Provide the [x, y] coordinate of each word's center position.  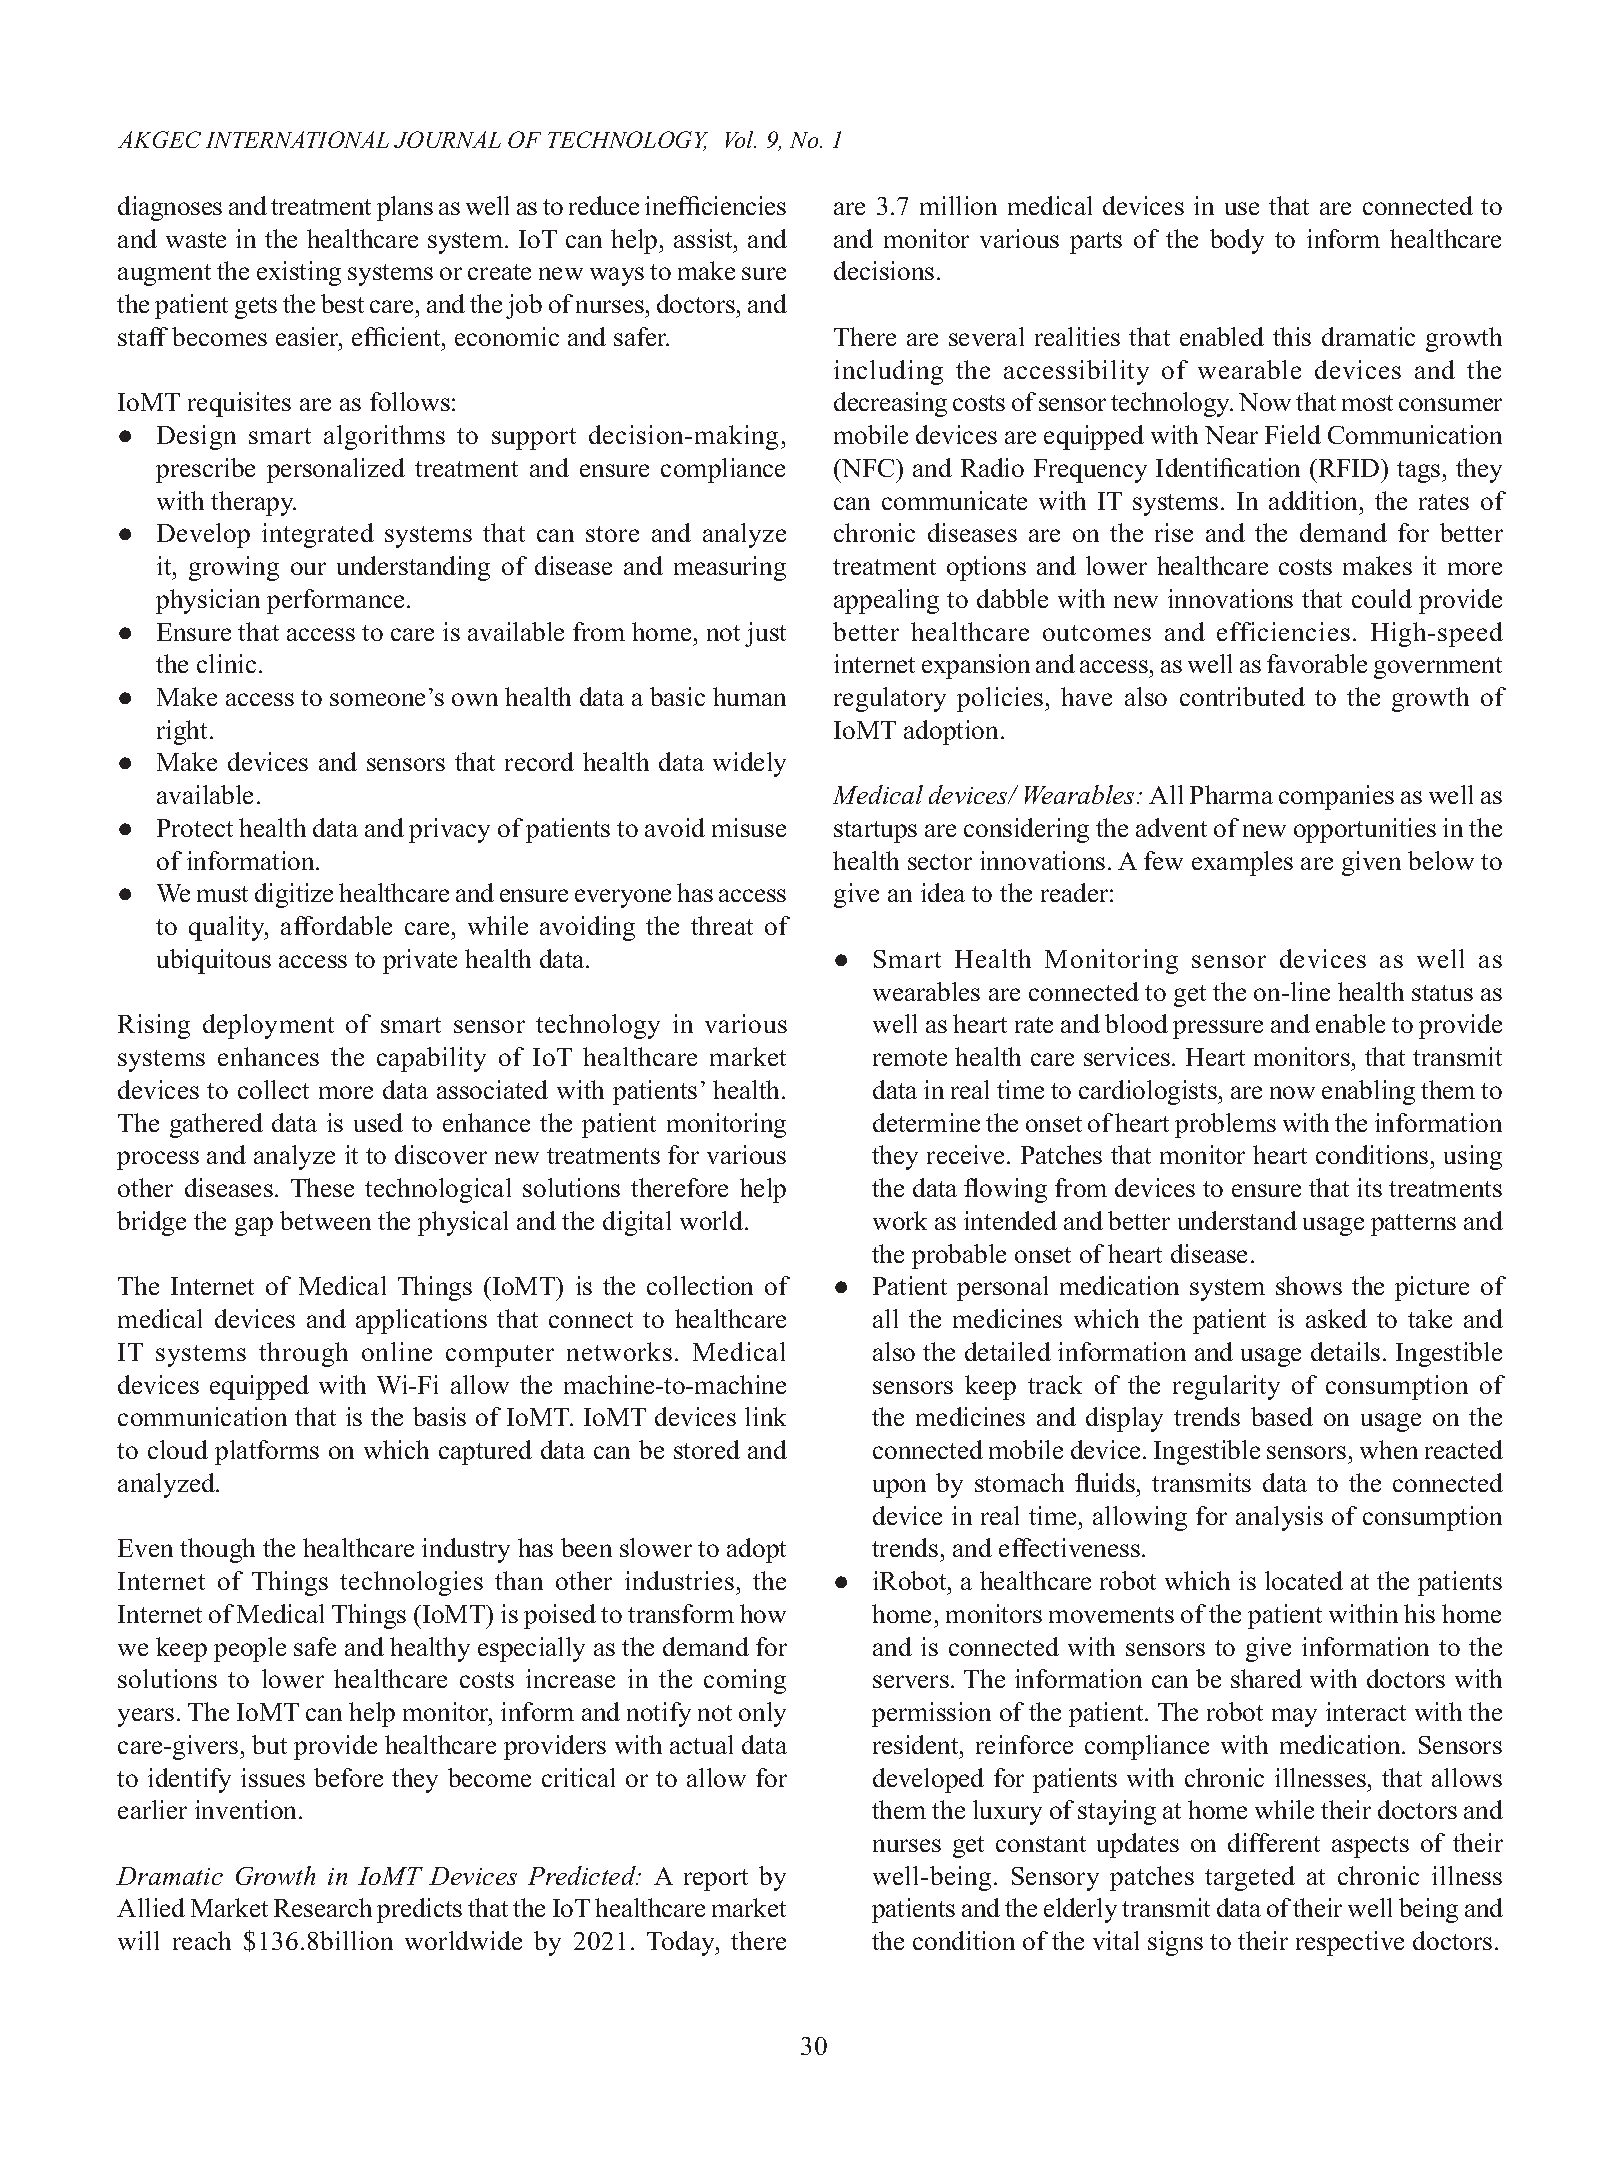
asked [1336, 1318]
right [184, 732]
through [303, 1354]
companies [1336, 797]
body [1237, 241]
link [765, 1416]
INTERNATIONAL [297, 139]
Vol [741, 139]
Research [323, 1907]
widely [749, 764]
